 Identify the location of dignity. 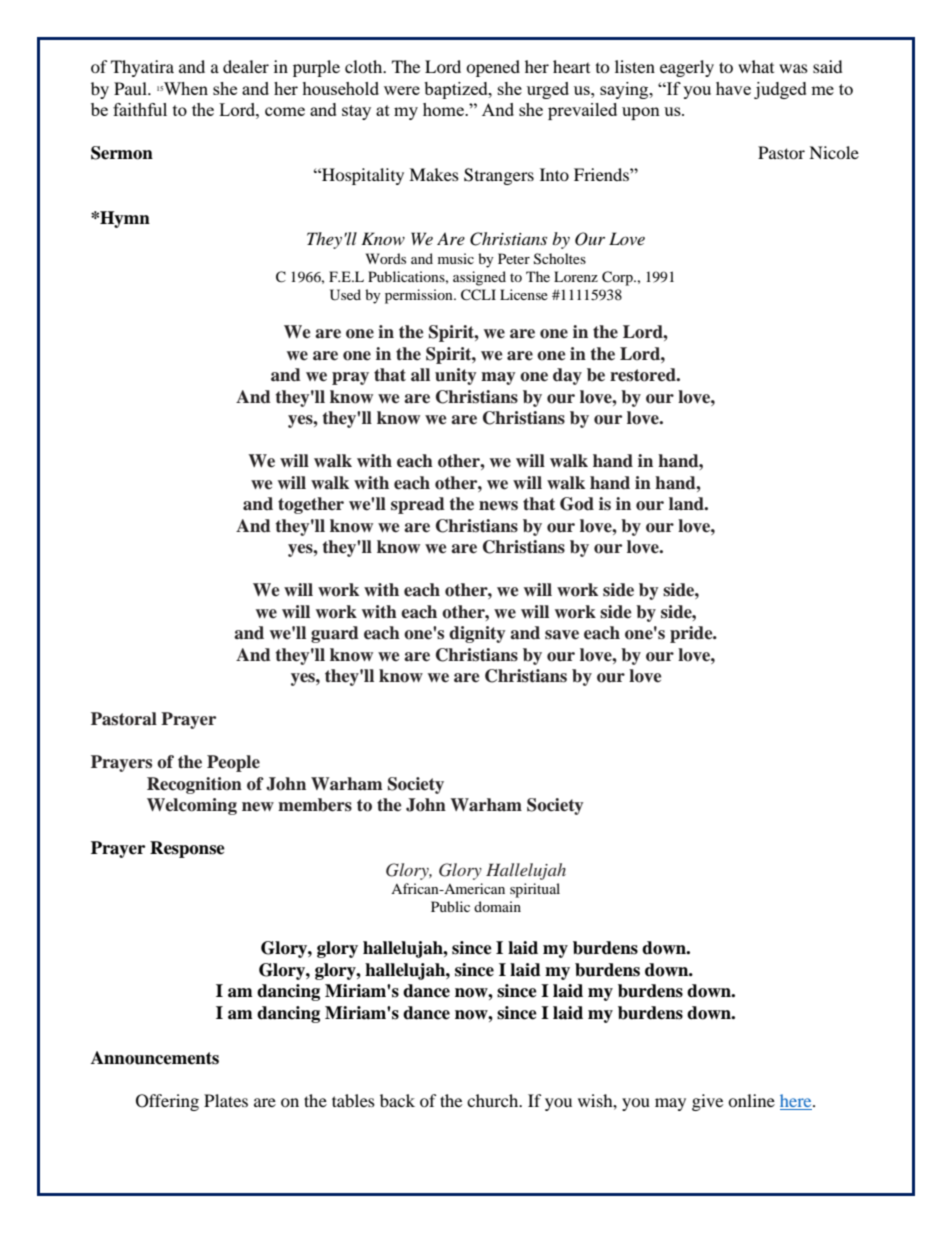
(477, 634).
